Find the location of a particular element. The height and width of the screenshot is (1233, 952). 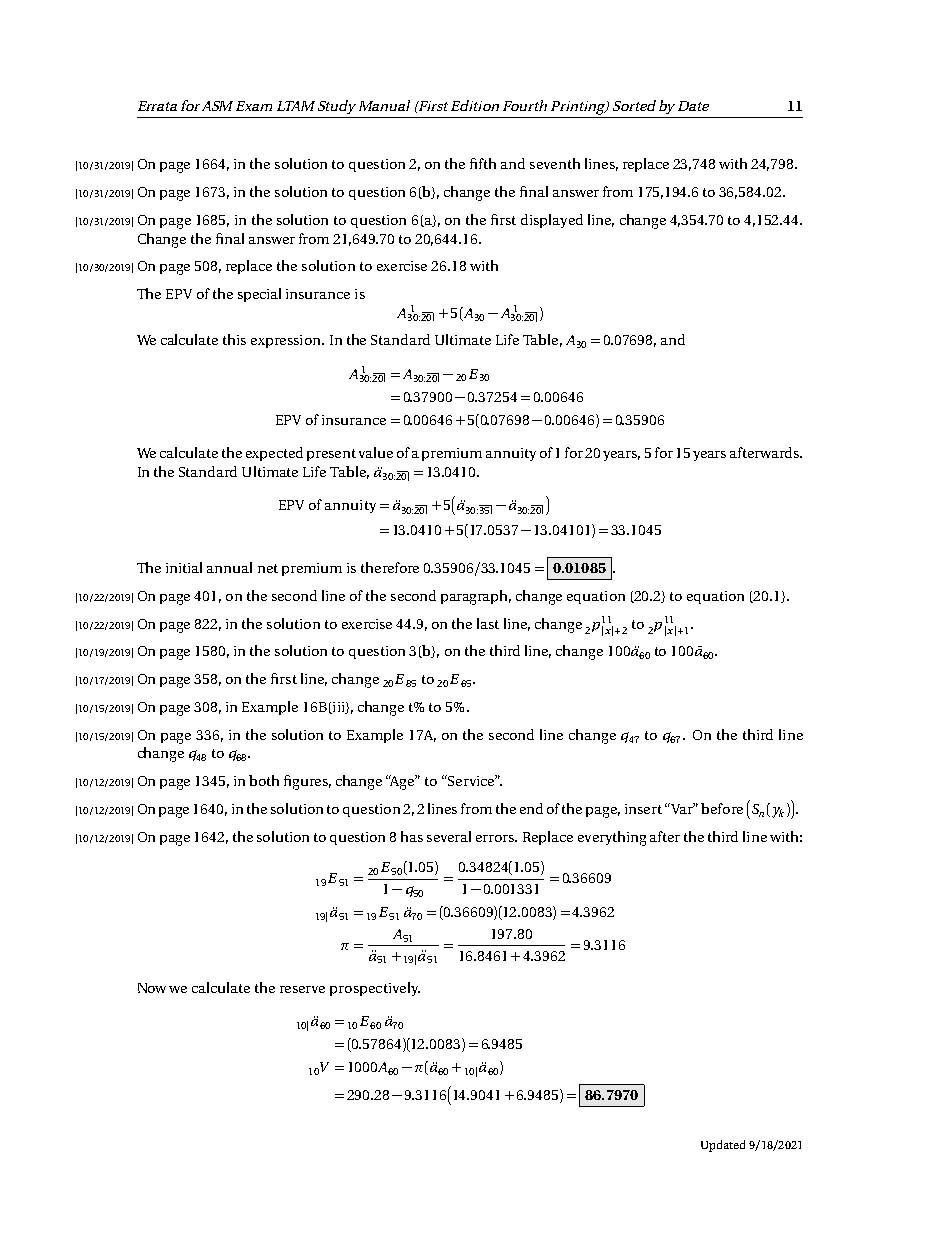

paragraph is located at coordinates (476, 597).
